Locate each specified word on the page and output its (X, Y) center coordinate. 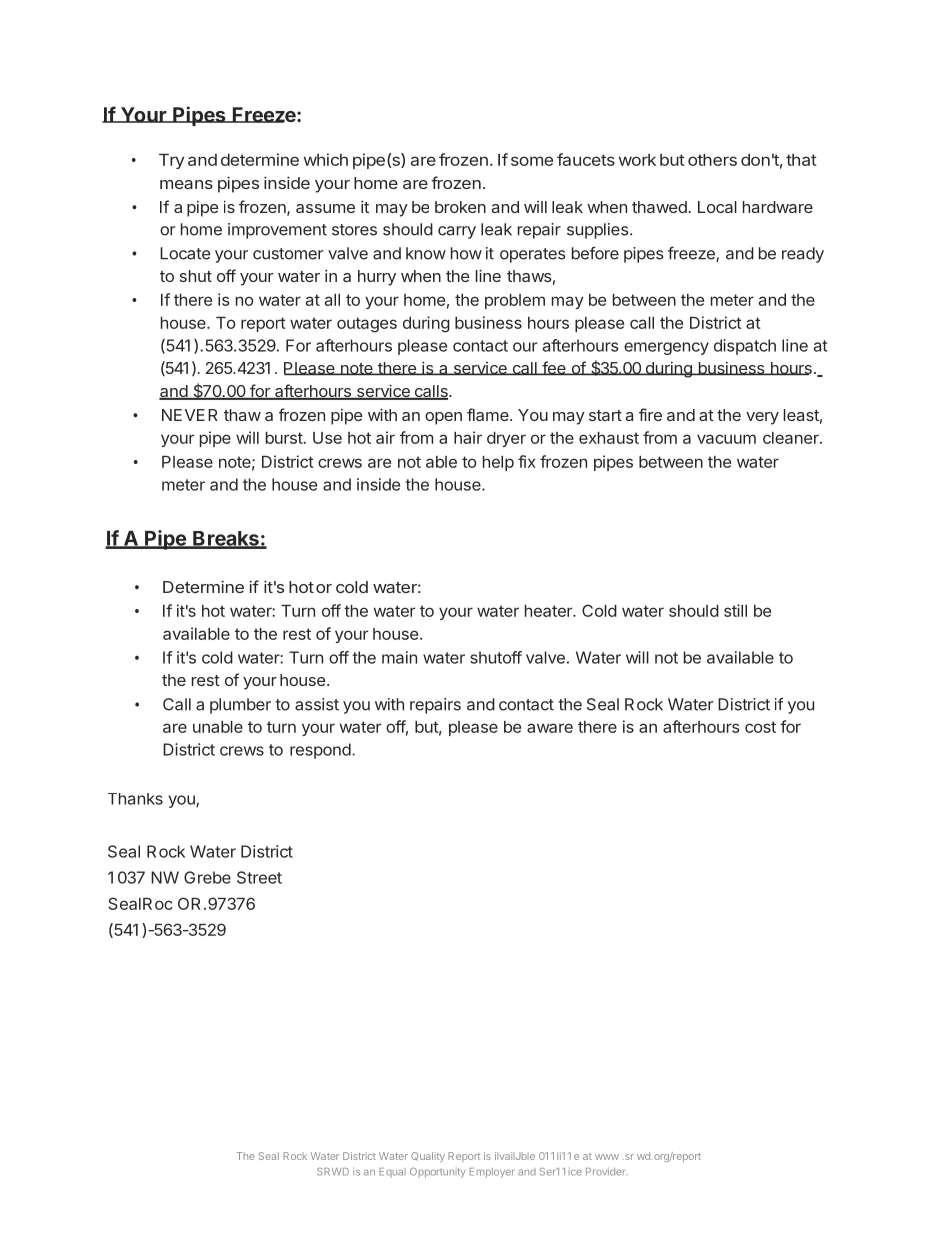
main (399, 657)
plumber (240, 706)
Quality (428, 1157)
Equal (392, 1172)
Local (717, 207)
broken (460, 207)
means (186, 184)
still (735, 610)
